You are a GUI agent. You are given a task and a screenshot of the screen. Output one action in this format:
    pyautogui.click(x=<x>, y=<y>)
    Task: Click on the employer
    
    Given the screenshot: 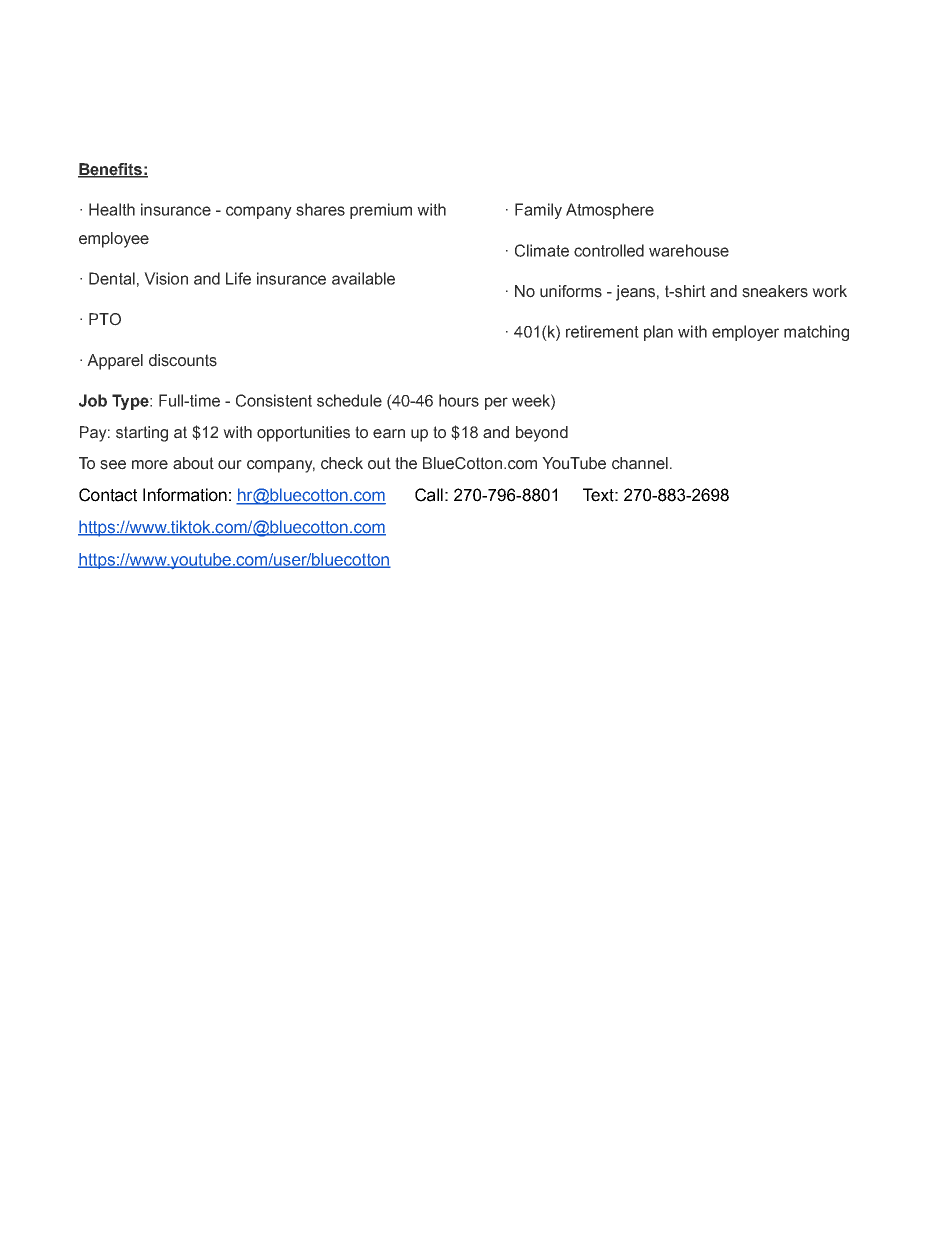 What is the action you would take?
    pyautogui.click(x=745, y=333)
